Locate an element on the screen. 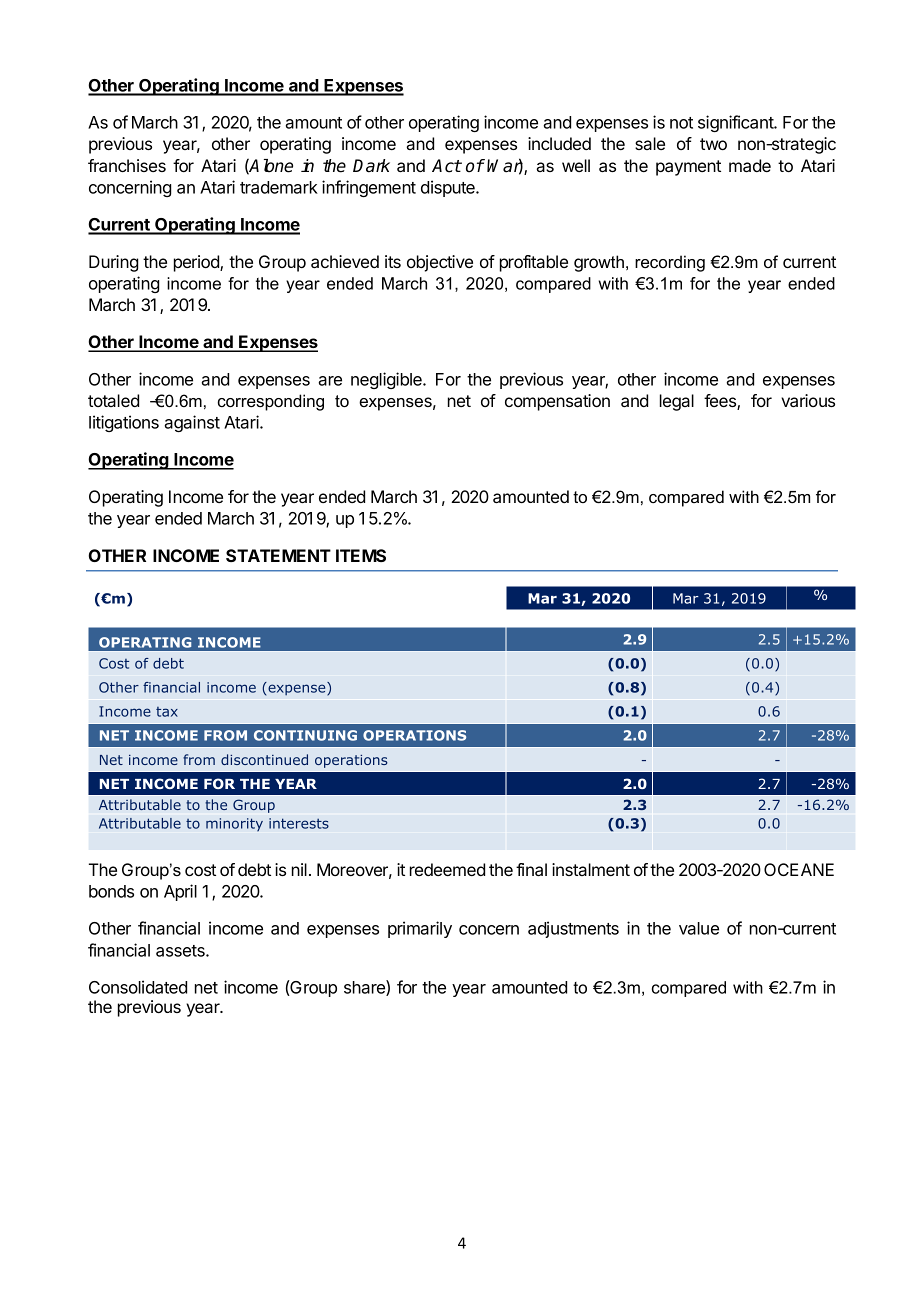  value is located at coordinates (699, 928).
